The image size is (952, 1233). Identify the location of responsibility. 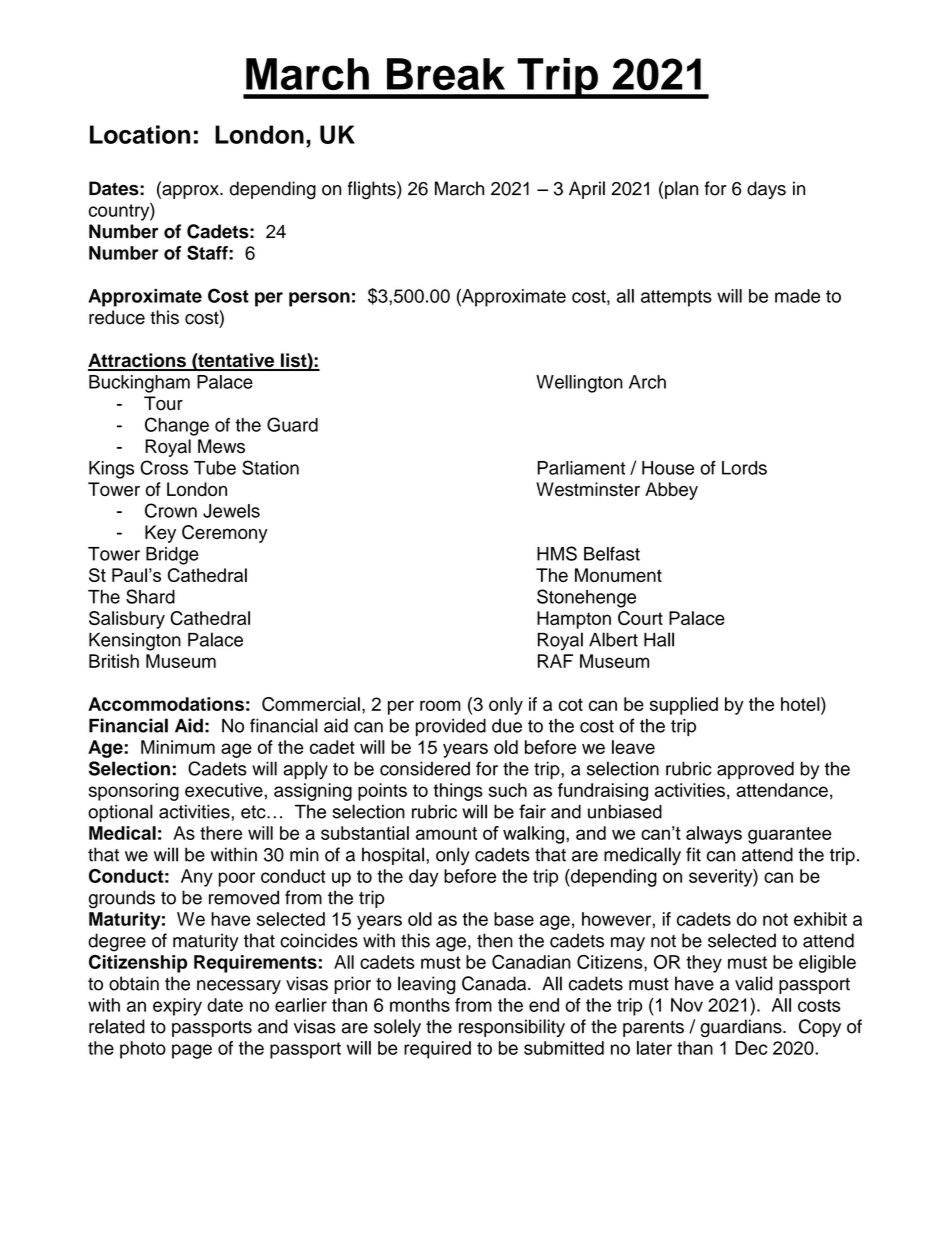
(512, 1028).
